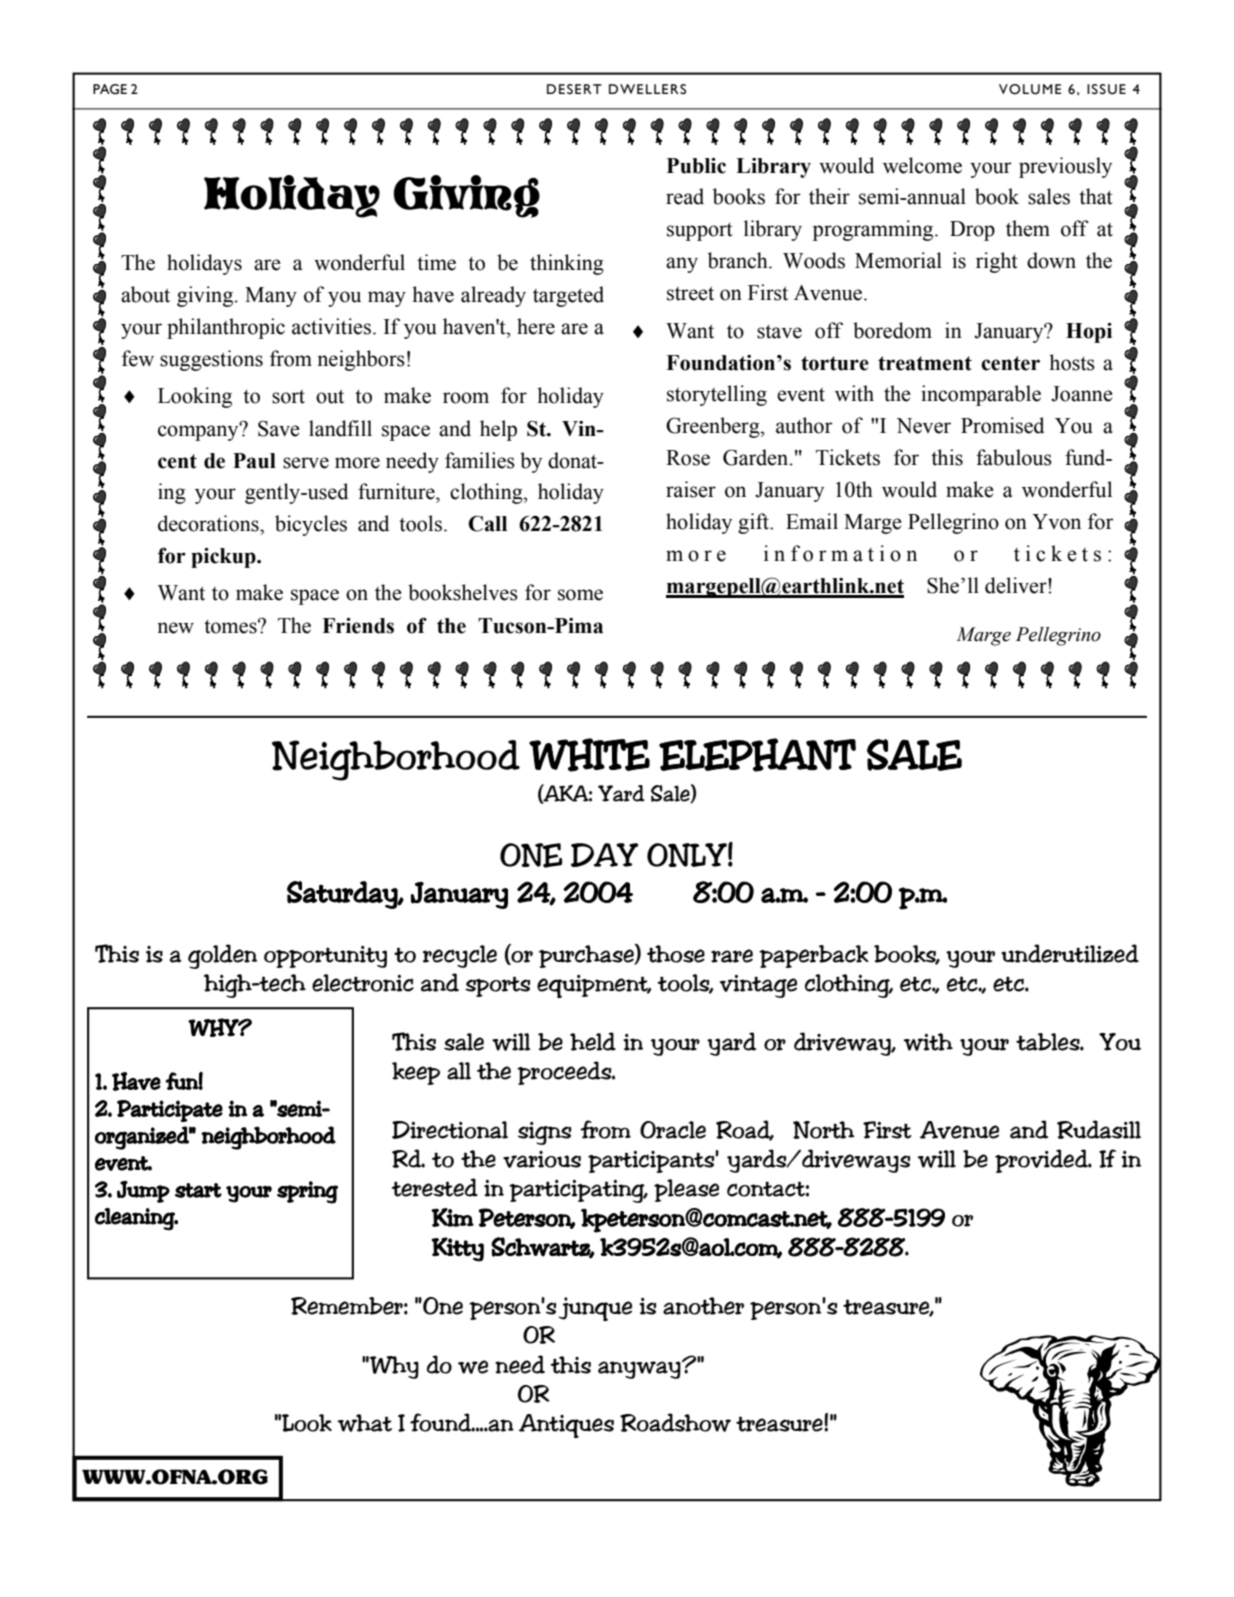 Image resolution: width=1234 pixels, height=1597 pixels. I want to click on Public, so click(696, 166).
